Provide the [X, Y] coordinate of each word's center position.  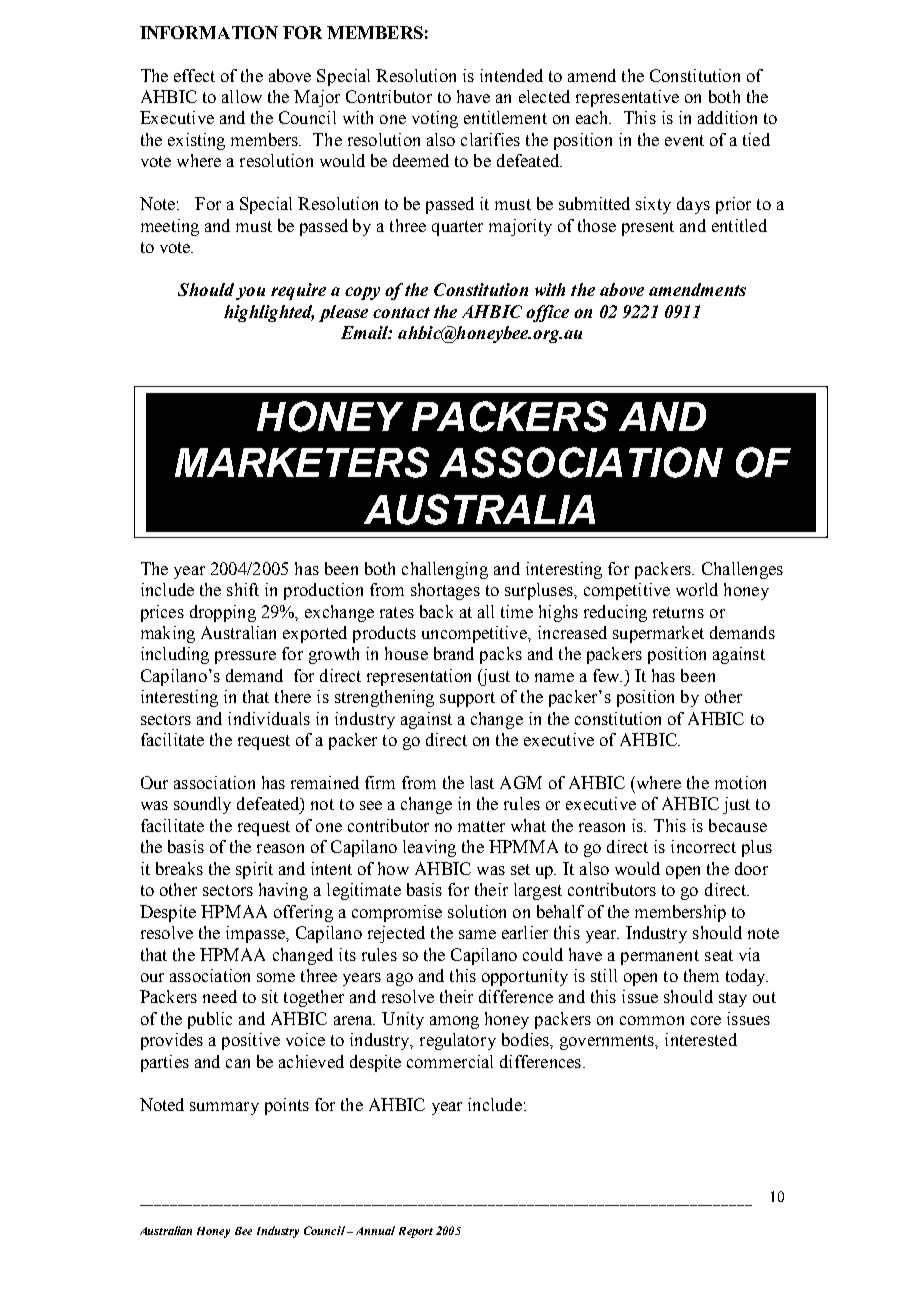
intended [511, 75]
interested [701, 1039]
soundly [202, 805]
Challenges [742, 570]
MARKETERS [302, 462]
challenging [445, 570]
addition [727, 117]
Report [416, 1232]
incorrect [703, 846]
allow [242, 96]
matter [481, 826]
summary [224, 1108]
